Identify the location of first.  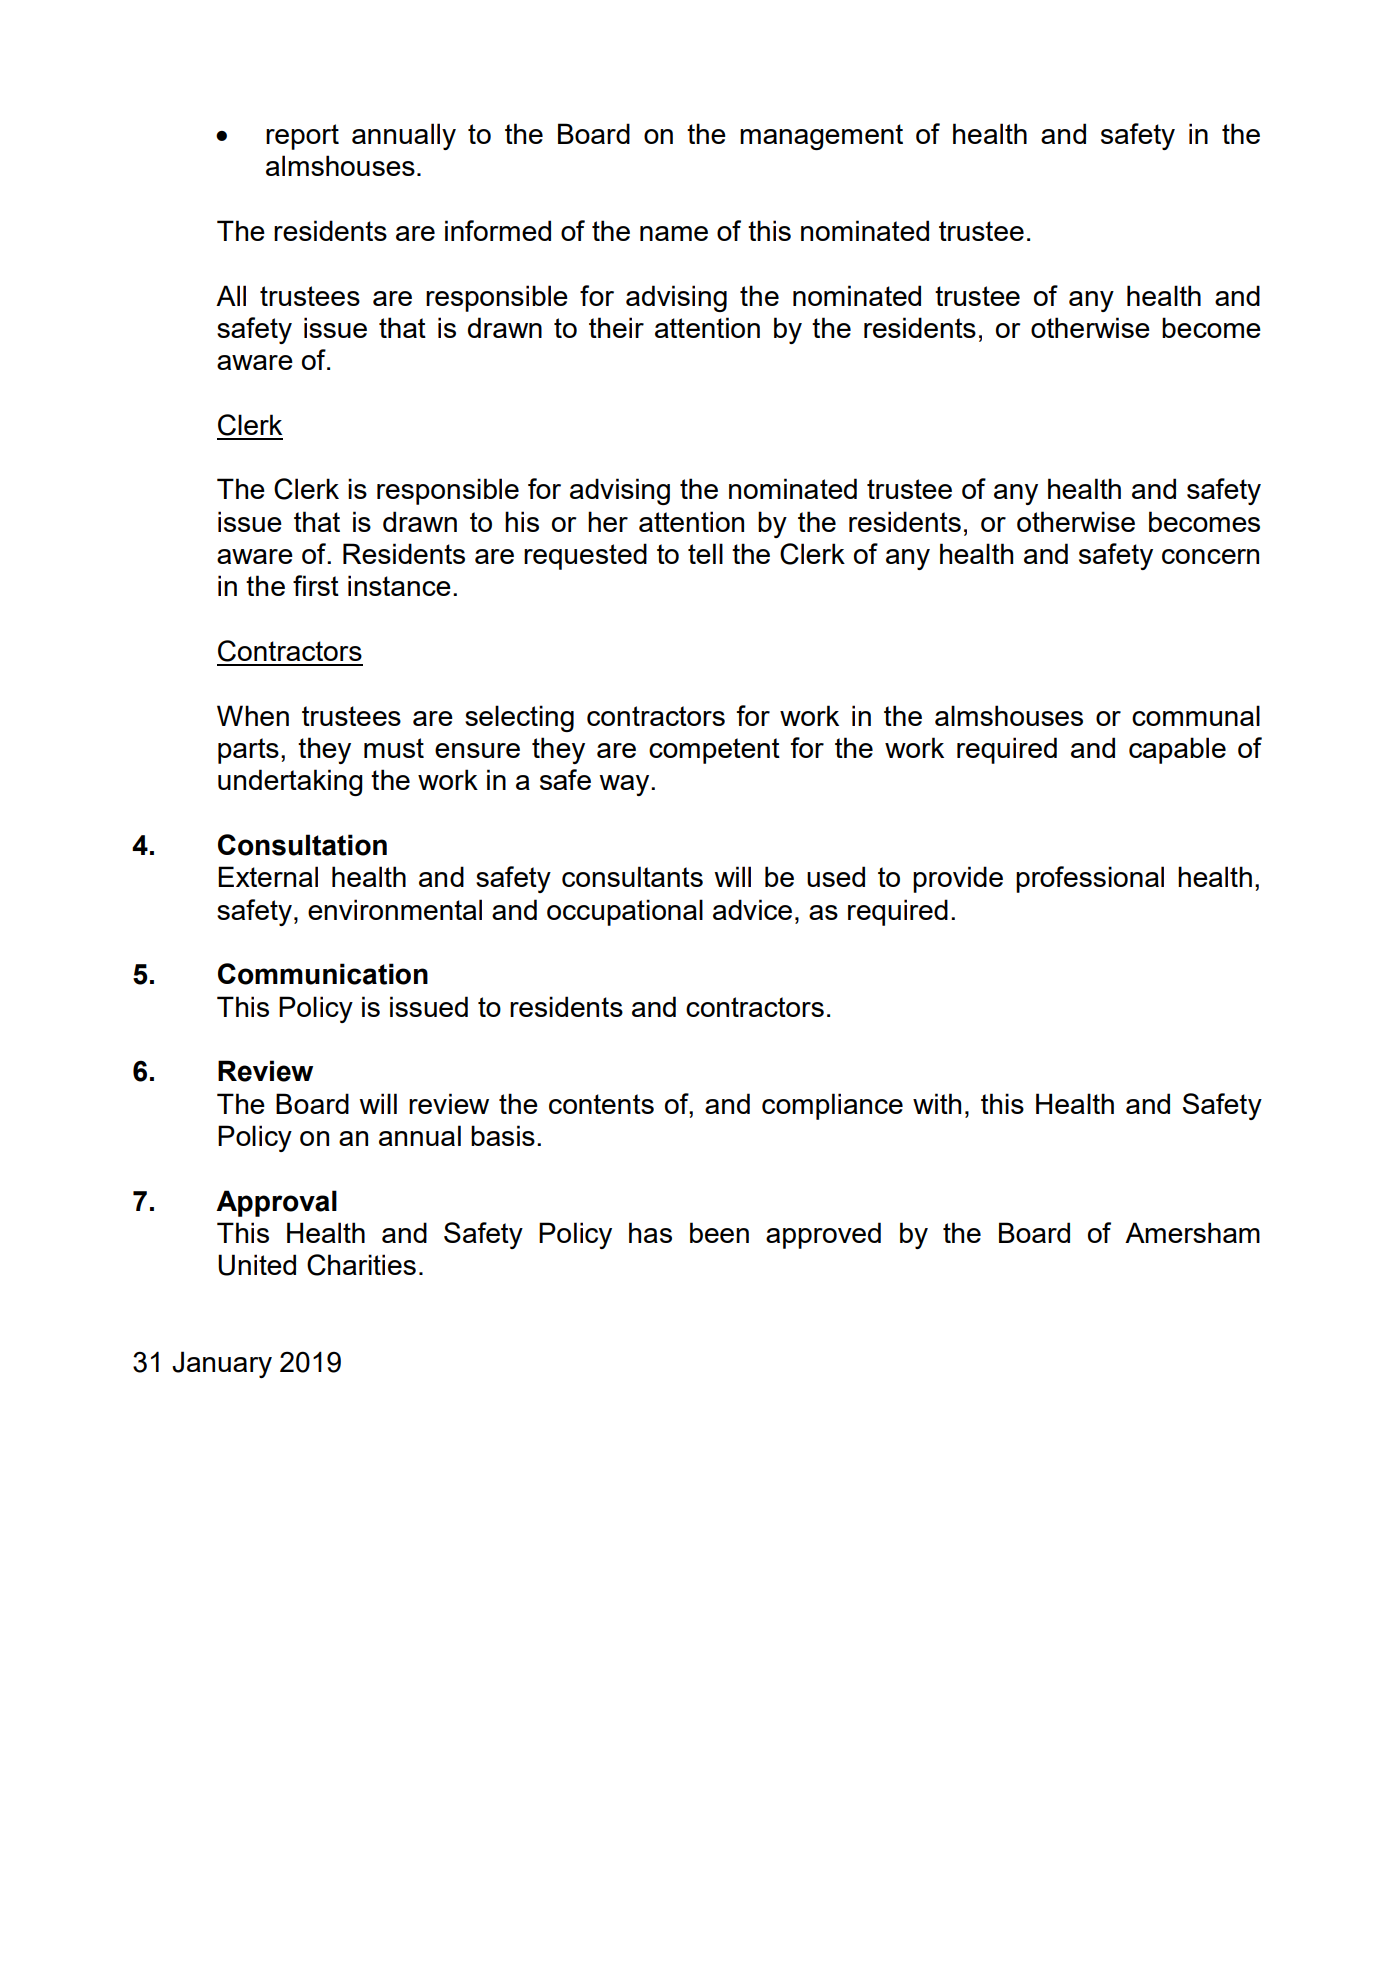
(316, 585).
